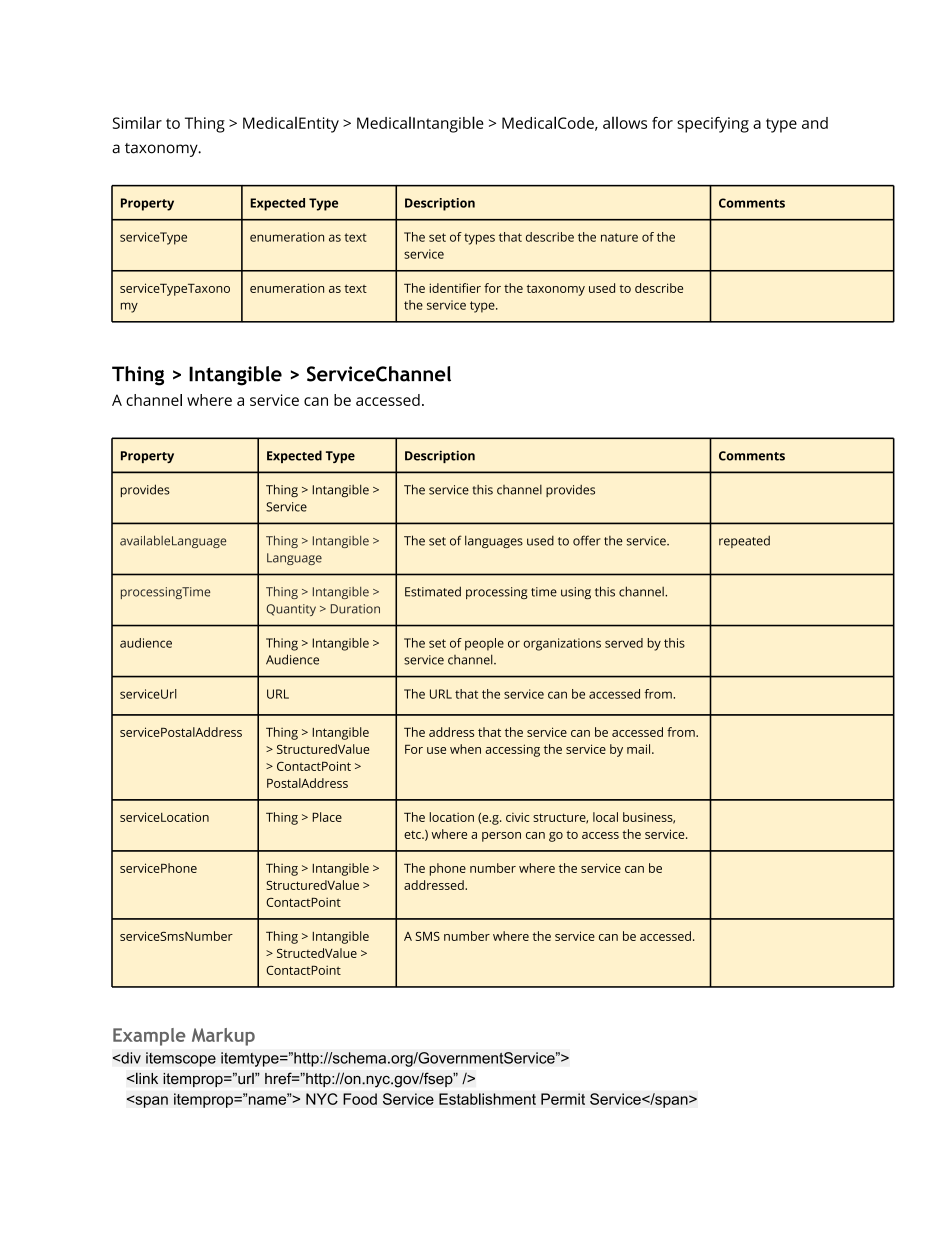  I want to click on Quantity, so click(291, 610).
